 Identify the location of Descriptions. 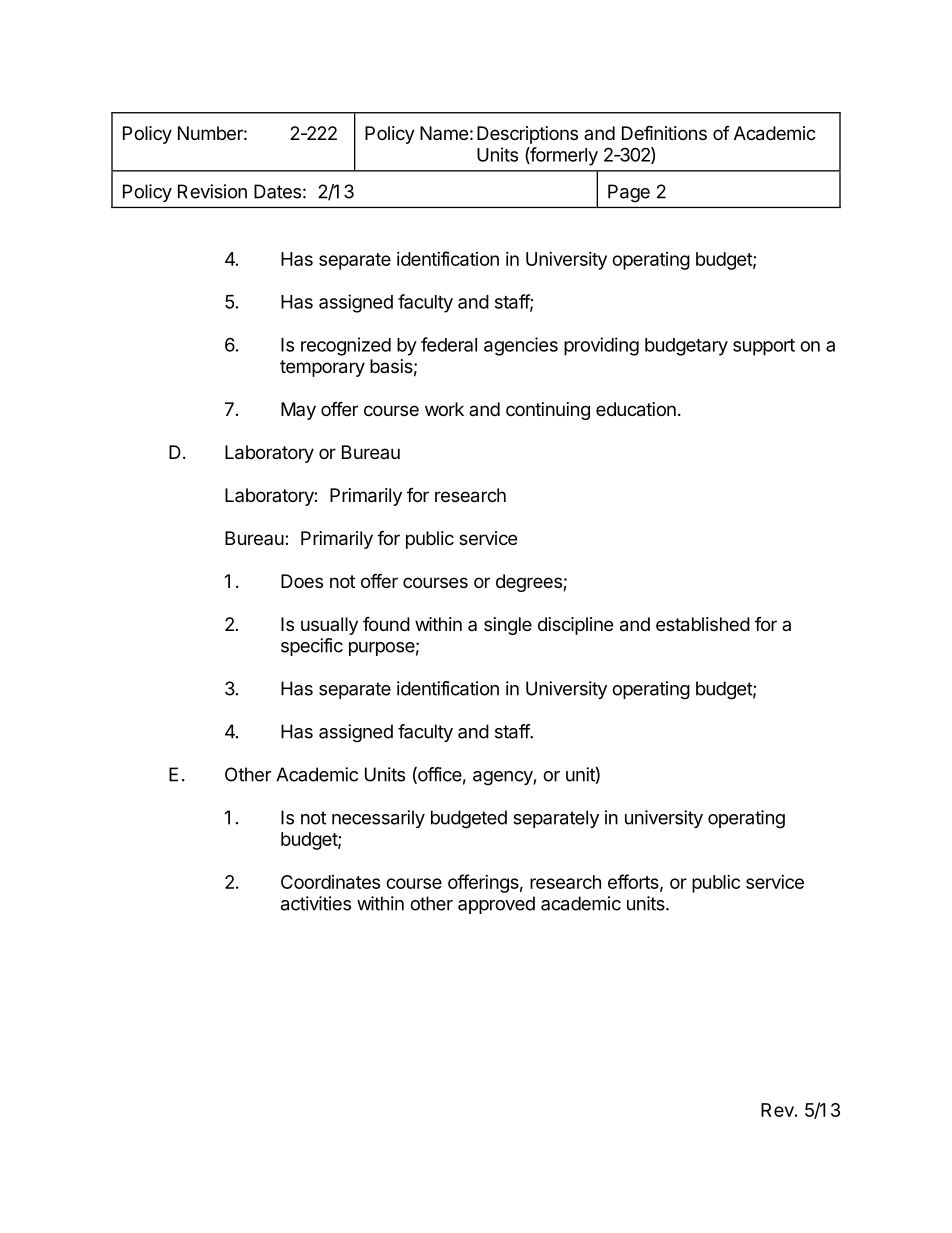
(527, 135).
